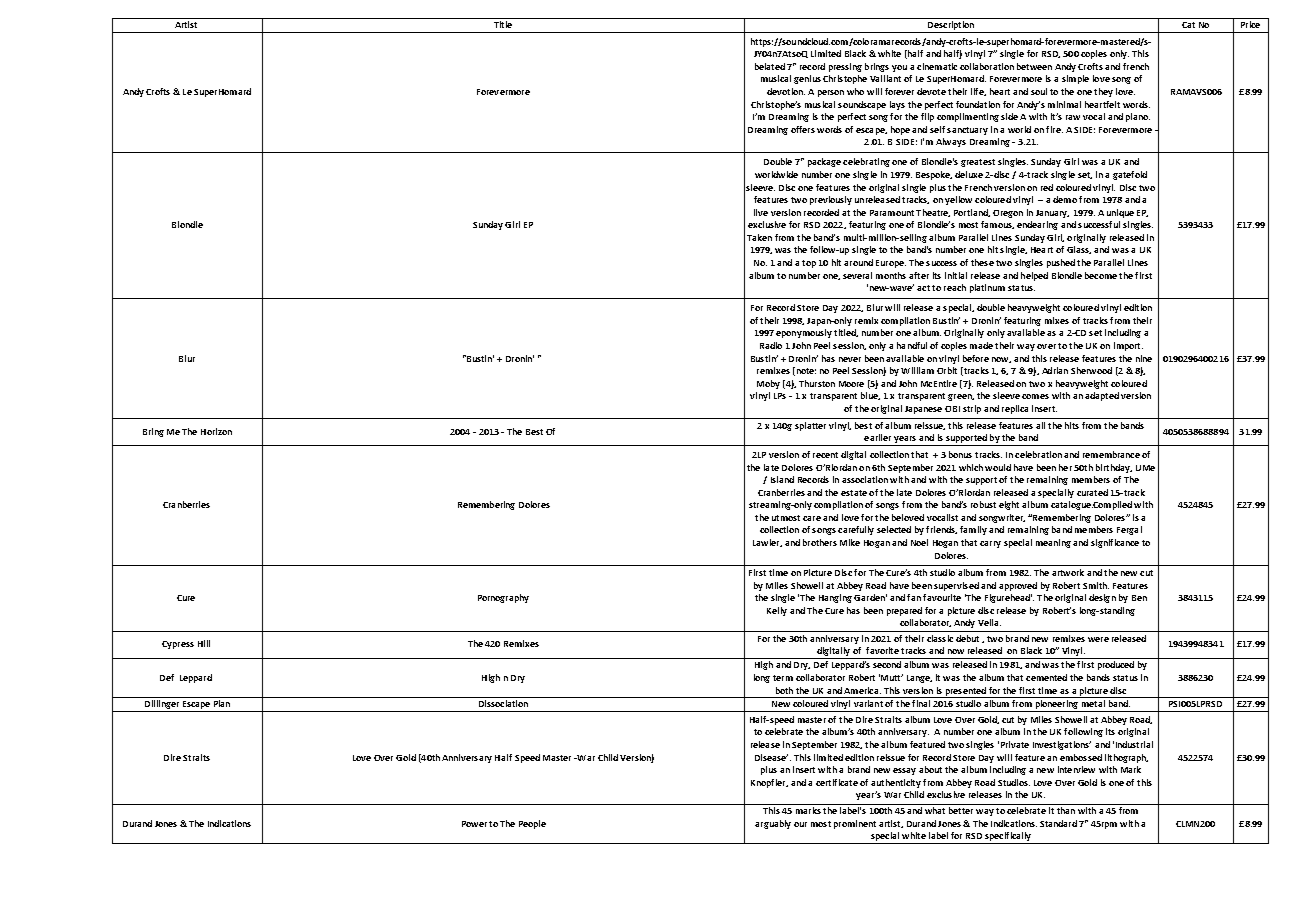  What do you see at coordinates (474, 824) in the document?
I see `Power` at bounding box center [474, 824].
